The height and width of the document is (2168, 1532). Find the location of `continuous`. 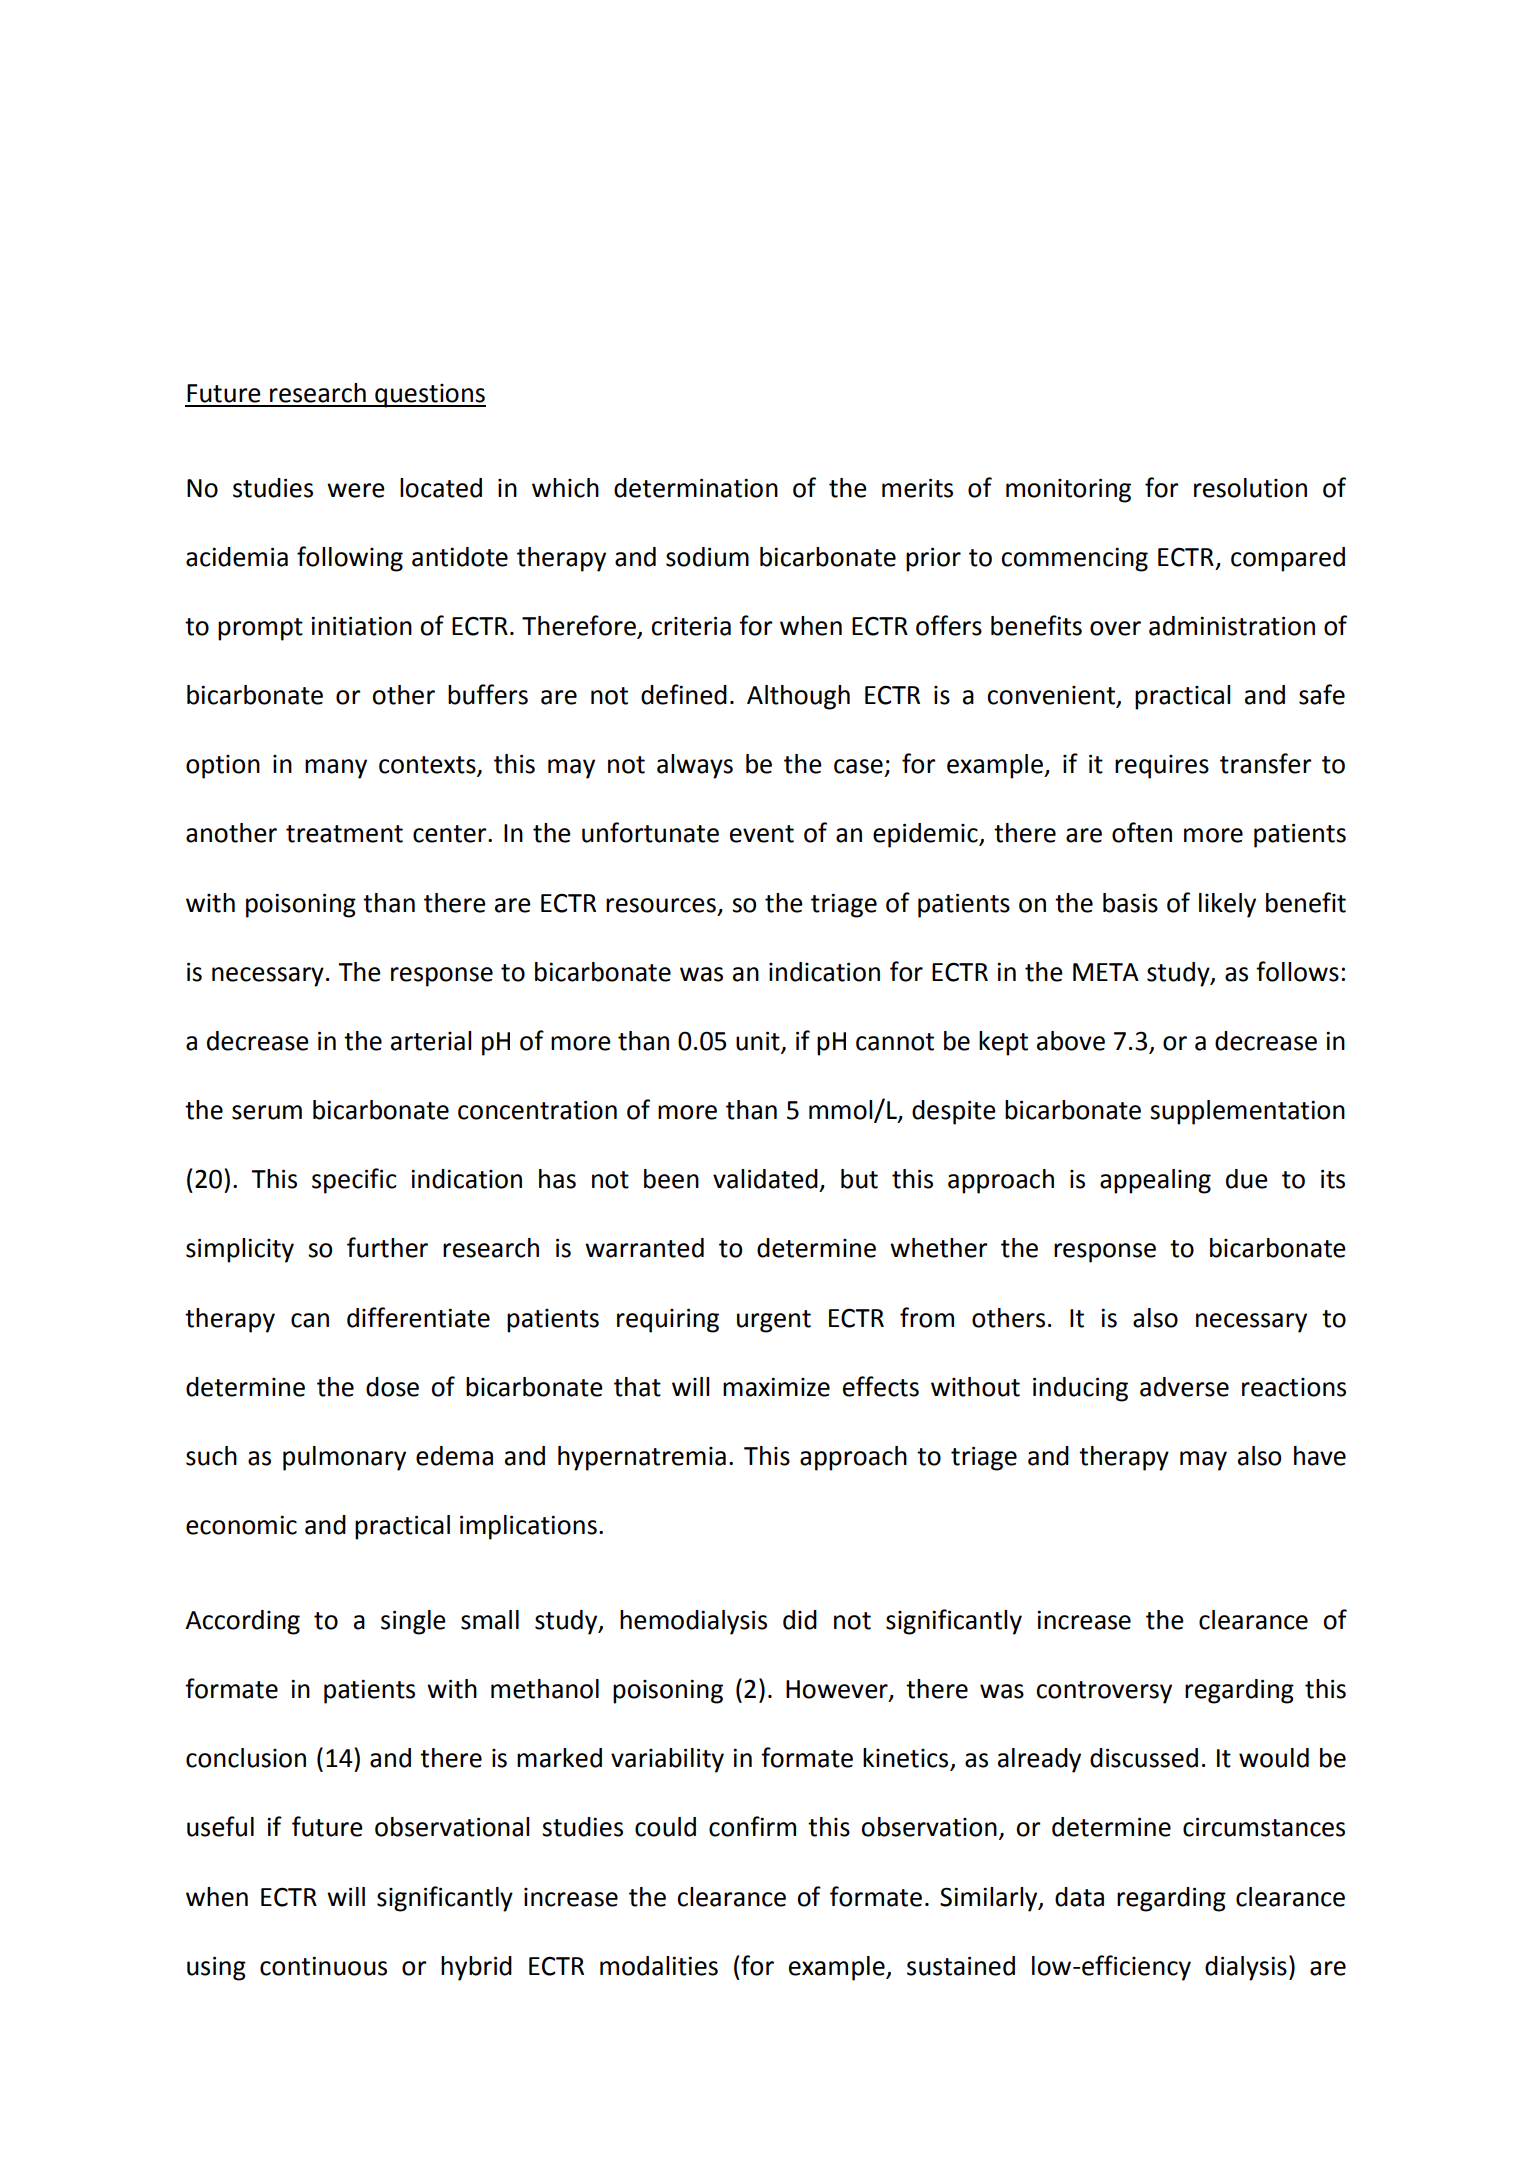

continuous is located at coordinates (323, 1966).
